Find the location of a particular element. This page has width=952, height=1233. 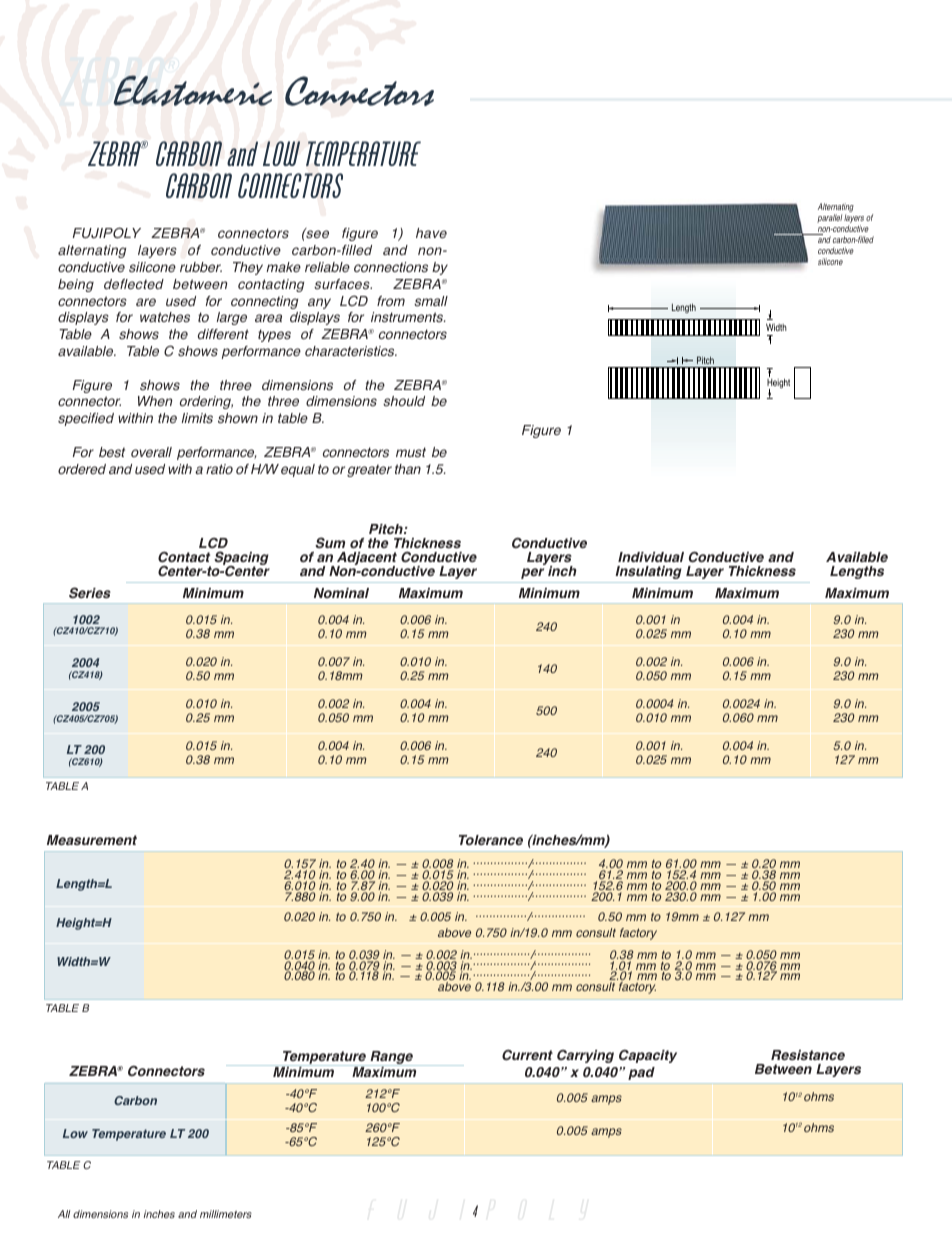

Insulating is located at coordinates (648, 572).
